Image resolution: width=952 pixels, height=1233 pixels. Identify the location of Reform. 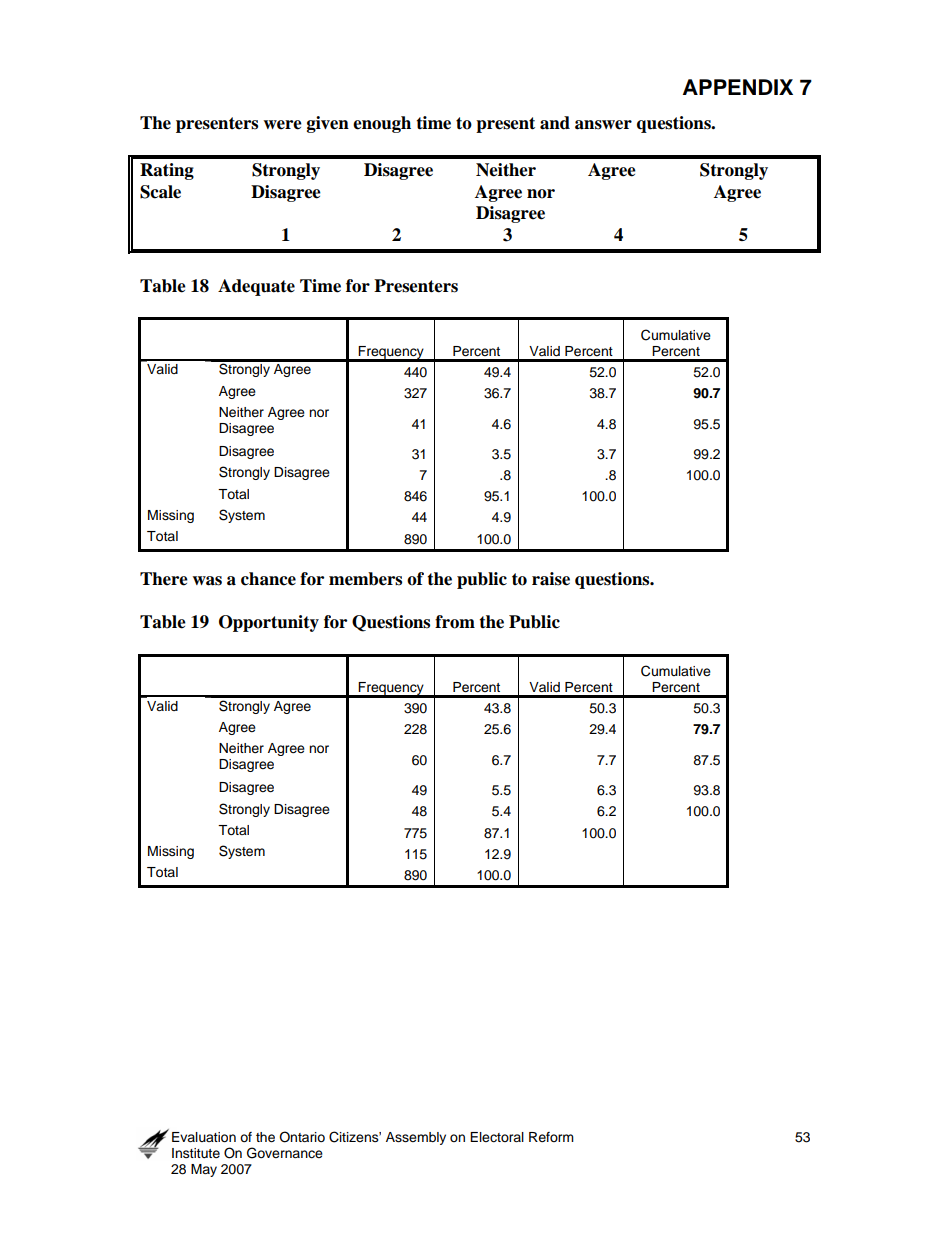
(551, 1137).
